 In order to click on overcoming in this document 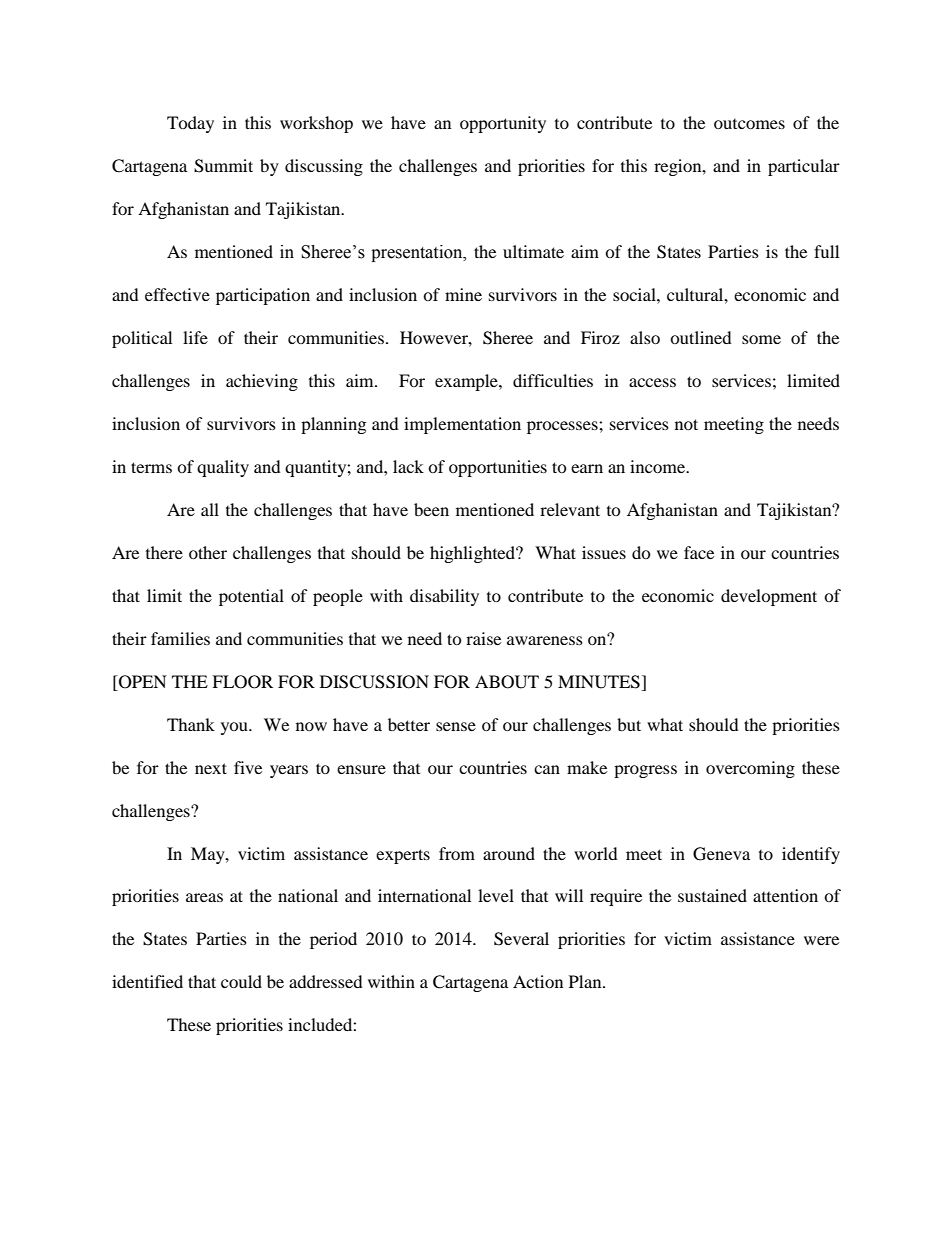, I will do `click(750, 769)`.
